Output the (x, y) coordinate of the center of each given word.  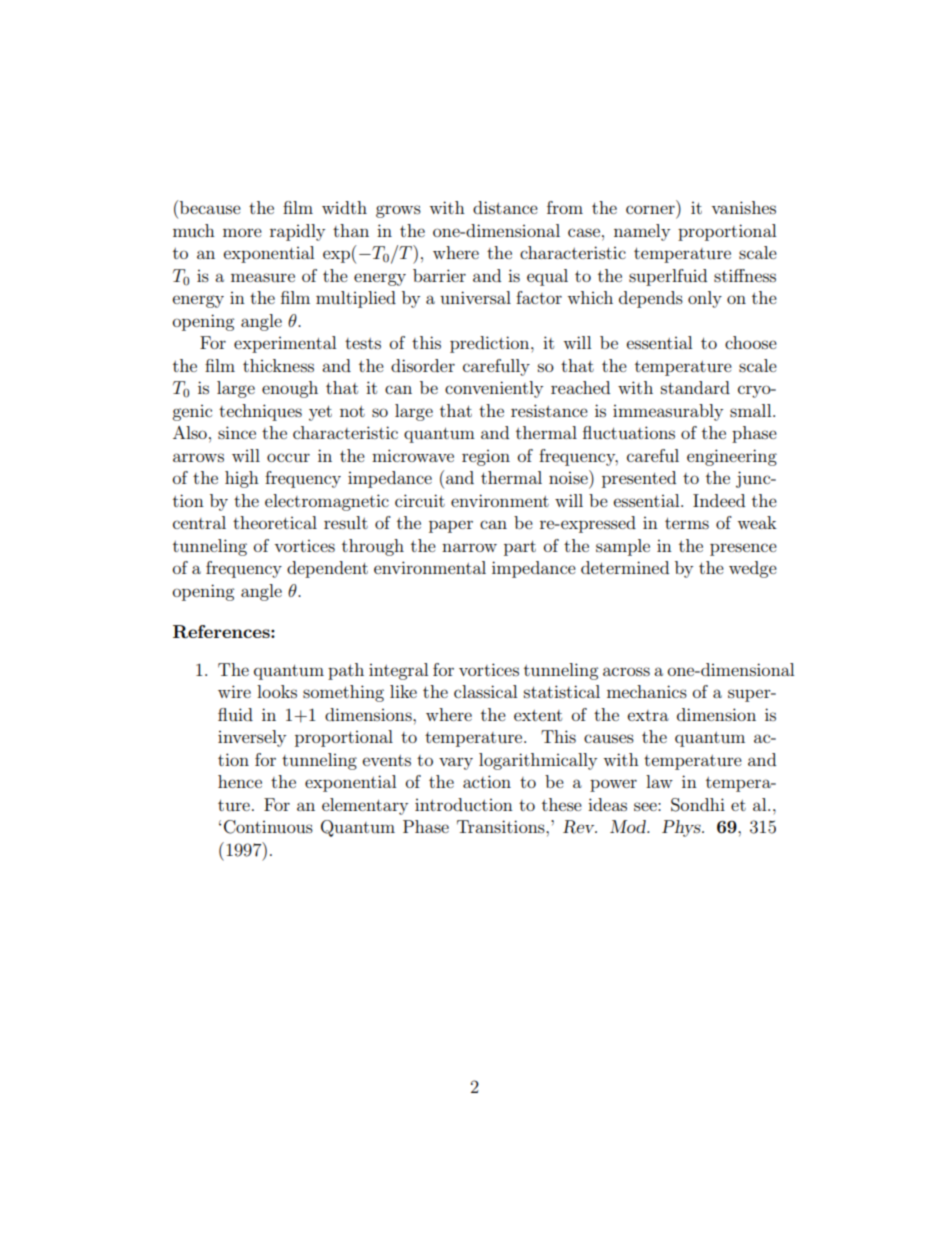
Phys (682, 828)
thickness (278, 365)
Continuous (268, 827)
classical (485, 691)
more (242, 232)
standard (695, 387)
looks (277, 691)
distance (505, 207)
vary (456, 763)
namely (642, 232)
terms (687, 523)
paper (451, 526)
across (626, 671)
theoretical (275, 522)
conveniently (494, 389)
